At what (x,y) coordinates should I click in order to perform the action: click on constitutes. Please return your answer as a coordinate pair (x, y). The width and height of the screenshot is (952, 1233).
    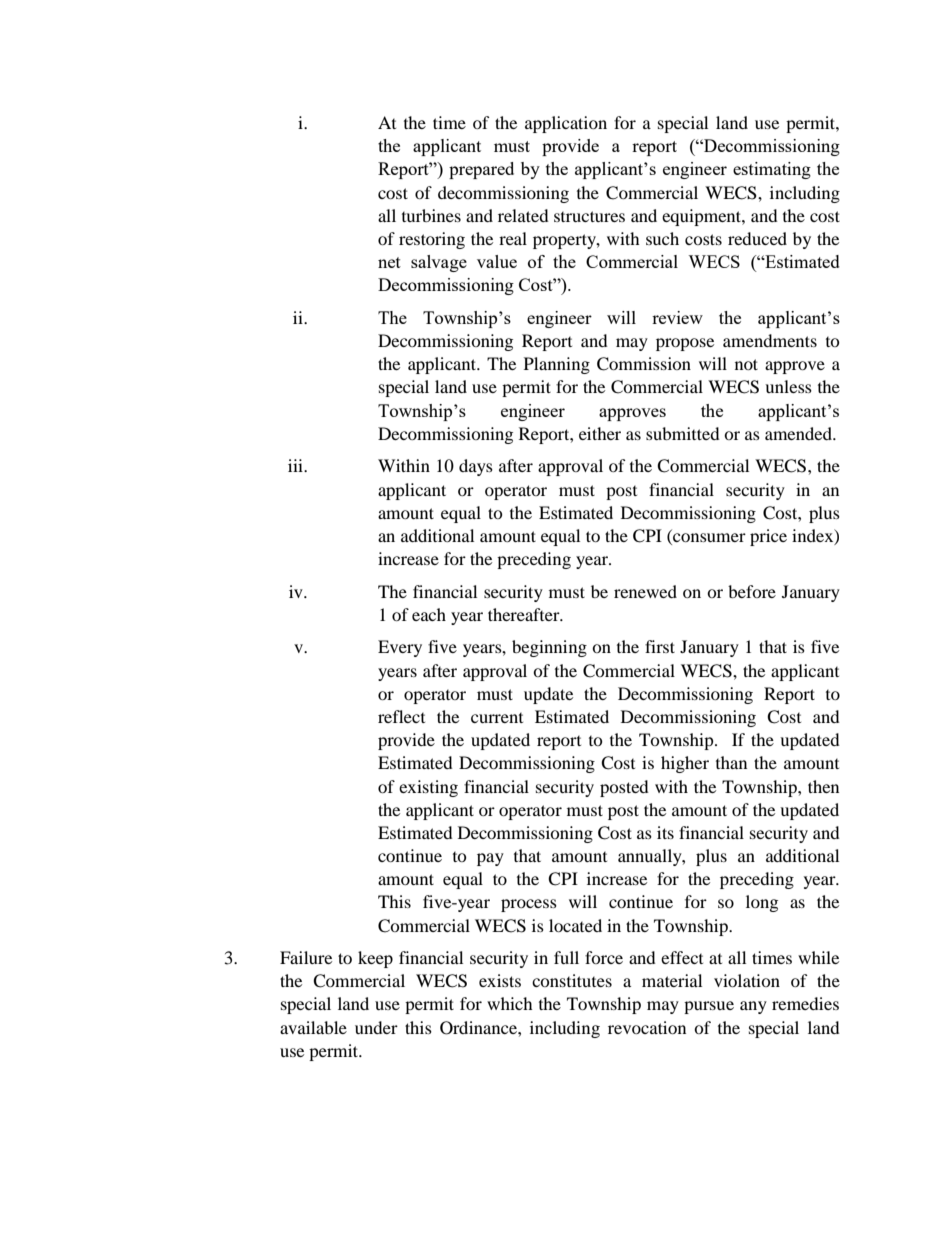
    Looking at the image, I should click on (572, 980).
